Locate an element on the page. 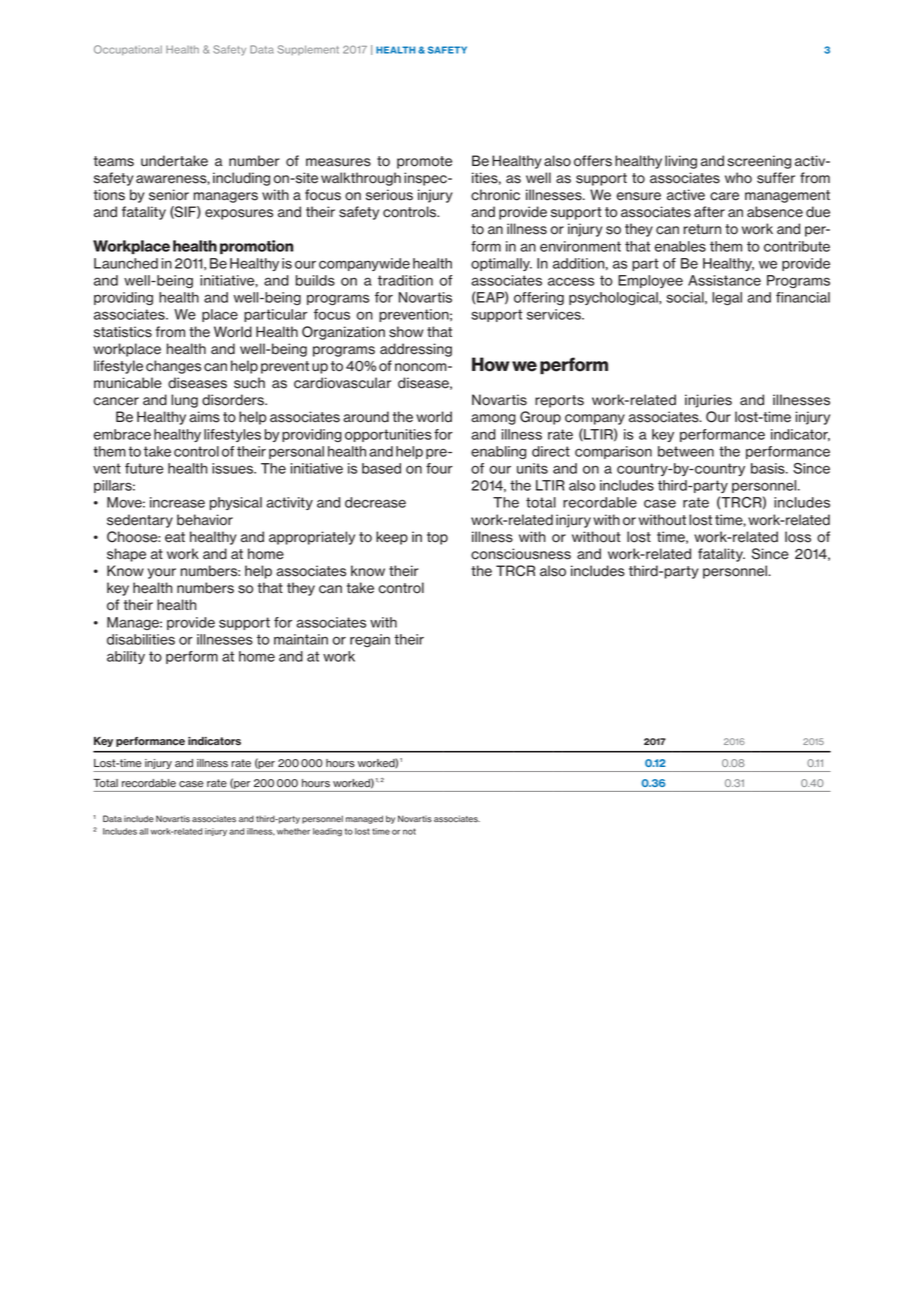 The width and height of the document is (924, 1308). whether is located at coordinates (293, 831).
